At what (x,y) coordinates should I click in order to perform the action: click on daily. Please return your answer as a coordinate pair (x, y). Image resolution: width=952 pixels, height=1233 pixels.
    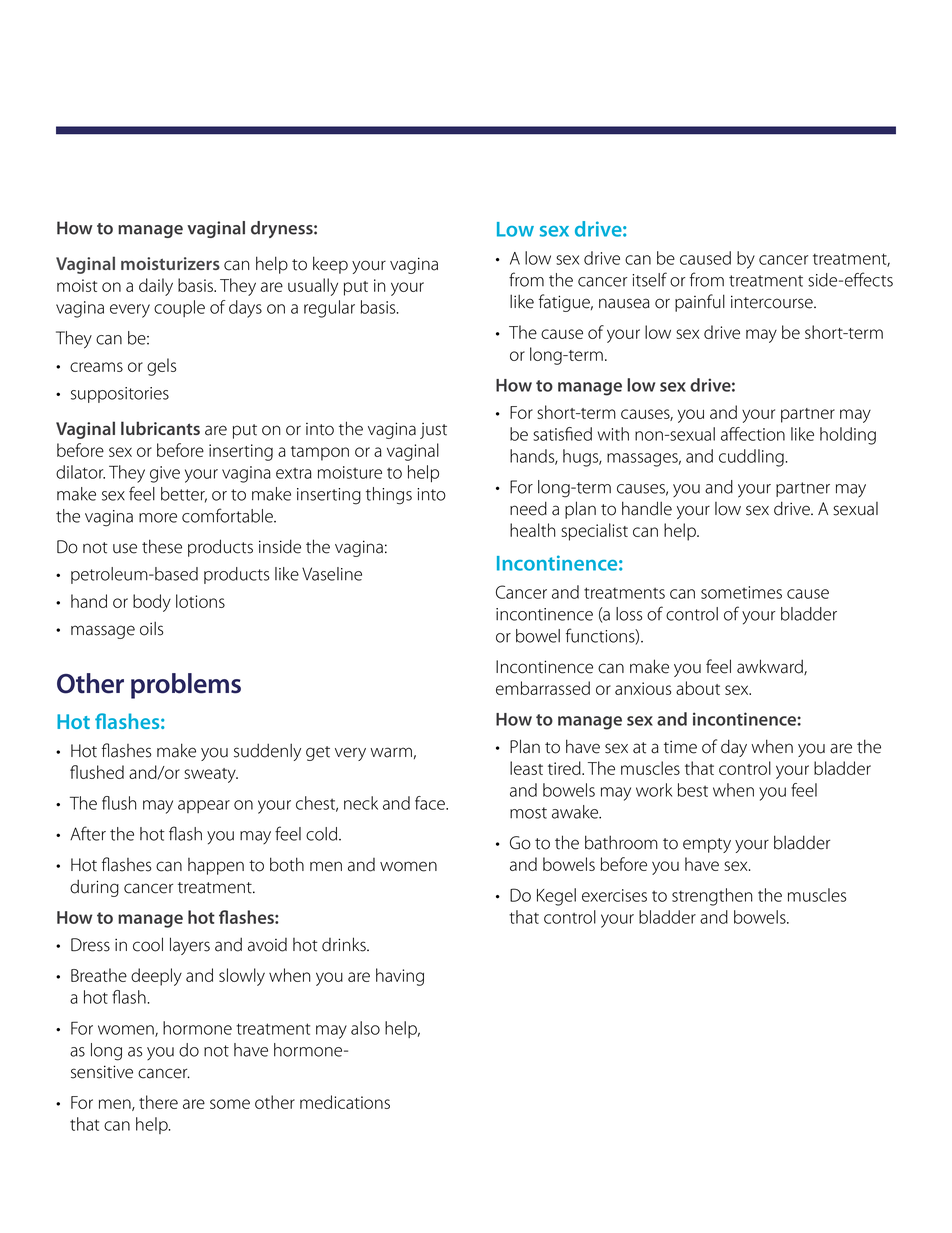
    Looking at the image, I should click on (156, 287).
